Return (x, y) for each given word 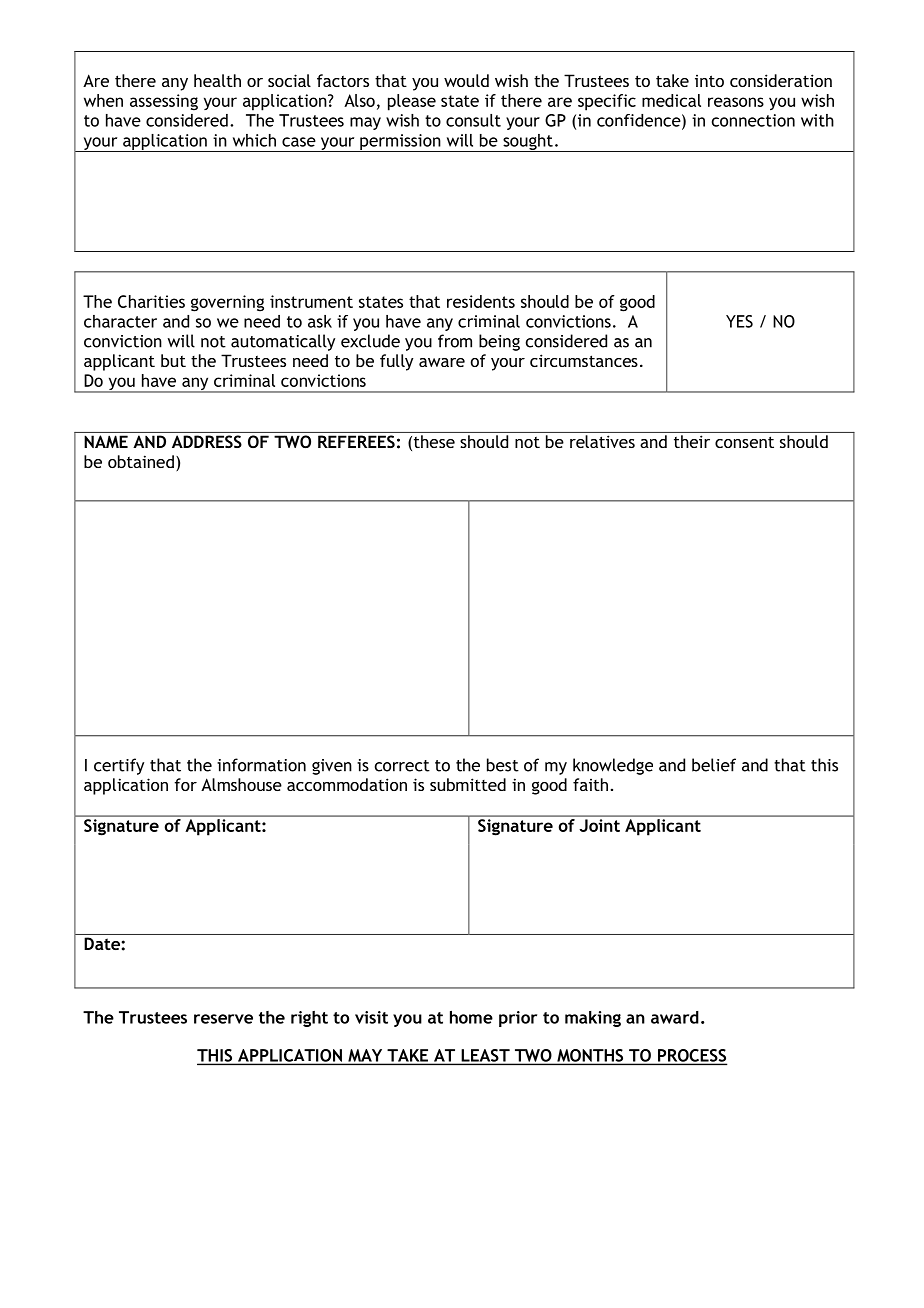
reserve (223, 1019)
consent (744, 442)
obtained (141, 461)
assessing (164, 102)
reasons (736, 102)
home (471, 1017)
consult (473, 120)
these (434, 441)
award (675, 1017)
